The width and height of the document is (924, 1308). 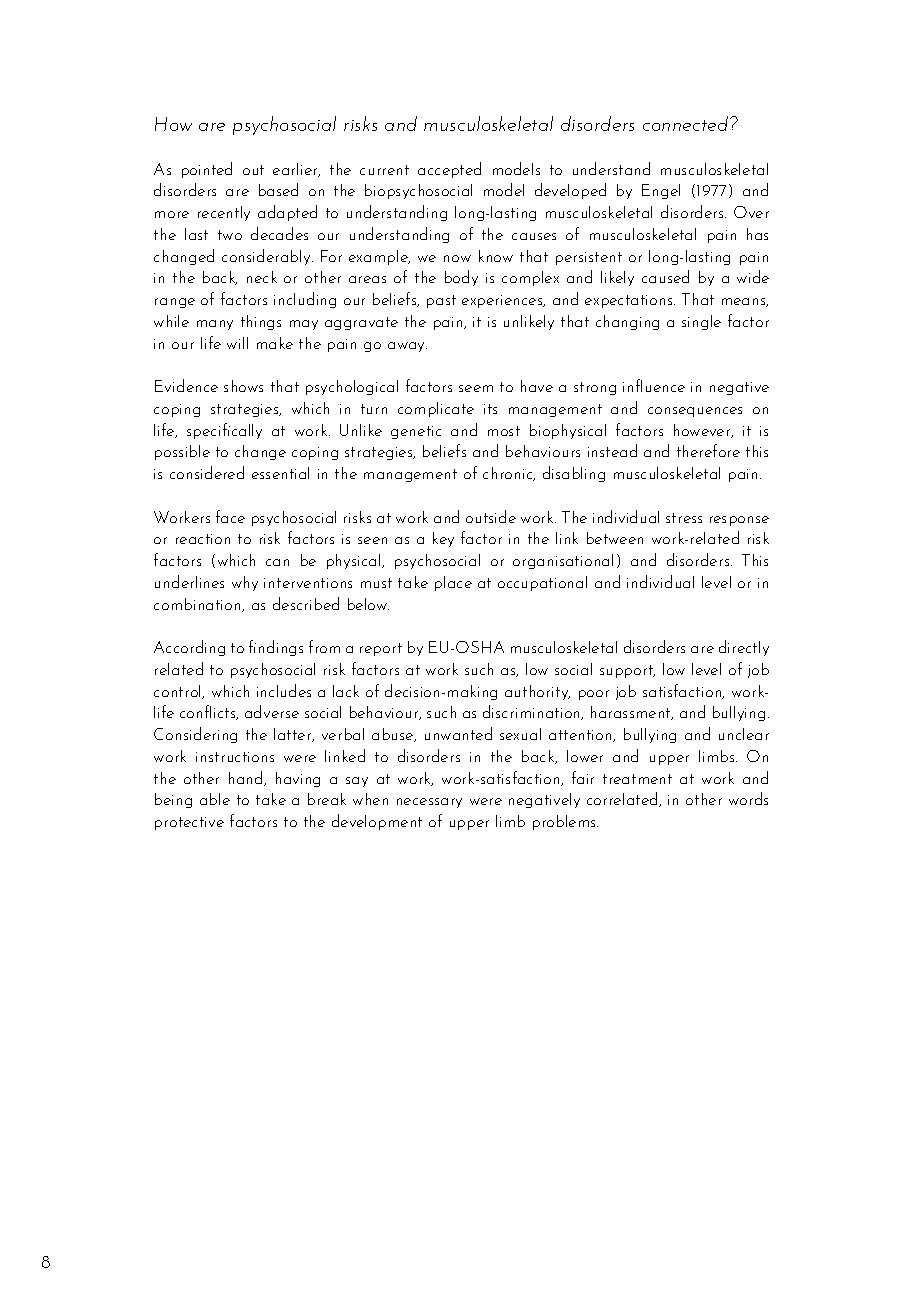 I want to click on things, so click(x=261, y=322).
